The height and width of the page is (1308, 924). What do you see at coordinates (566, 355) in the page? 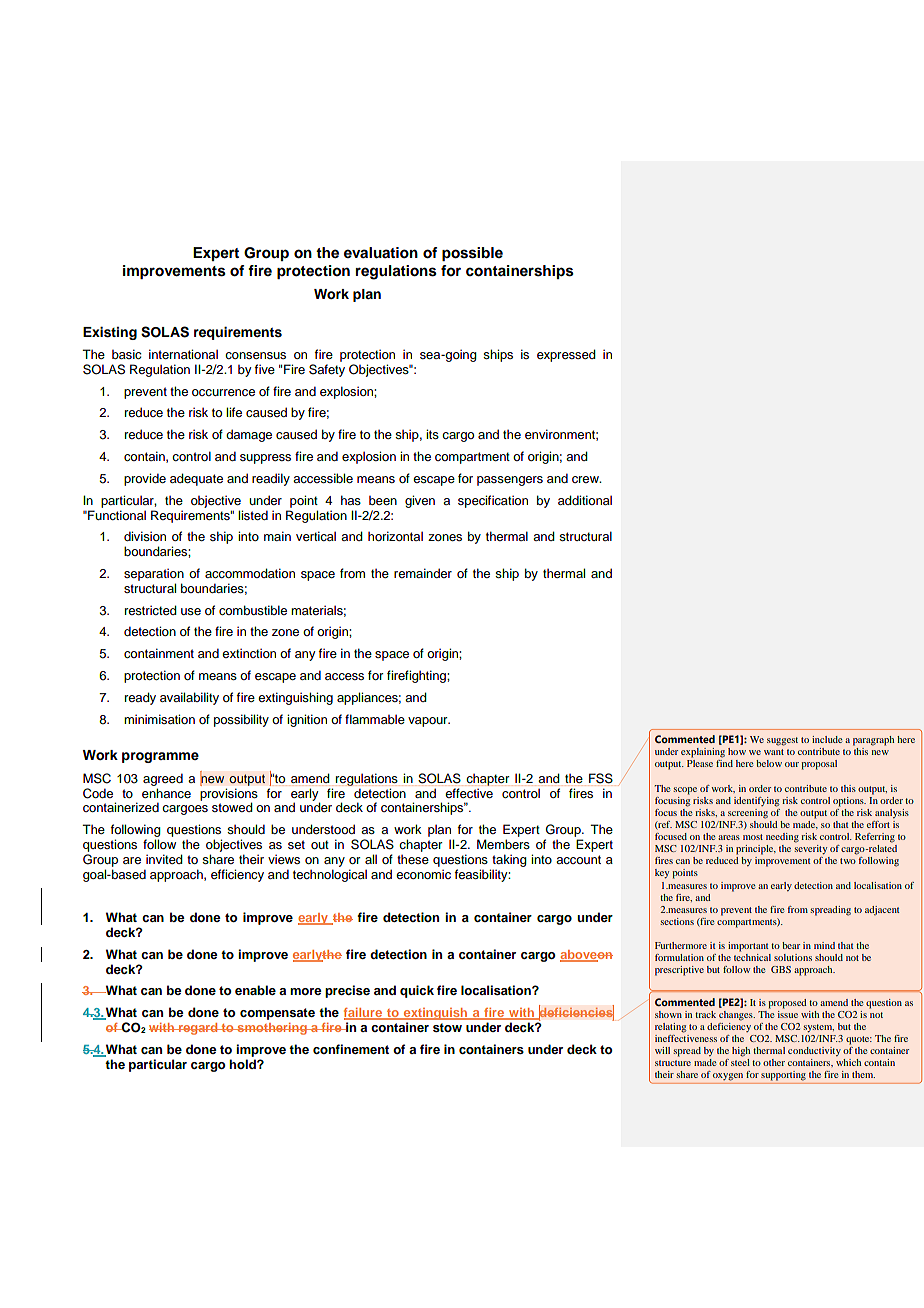
I see `expressed` at bounding box center [566, 355].
